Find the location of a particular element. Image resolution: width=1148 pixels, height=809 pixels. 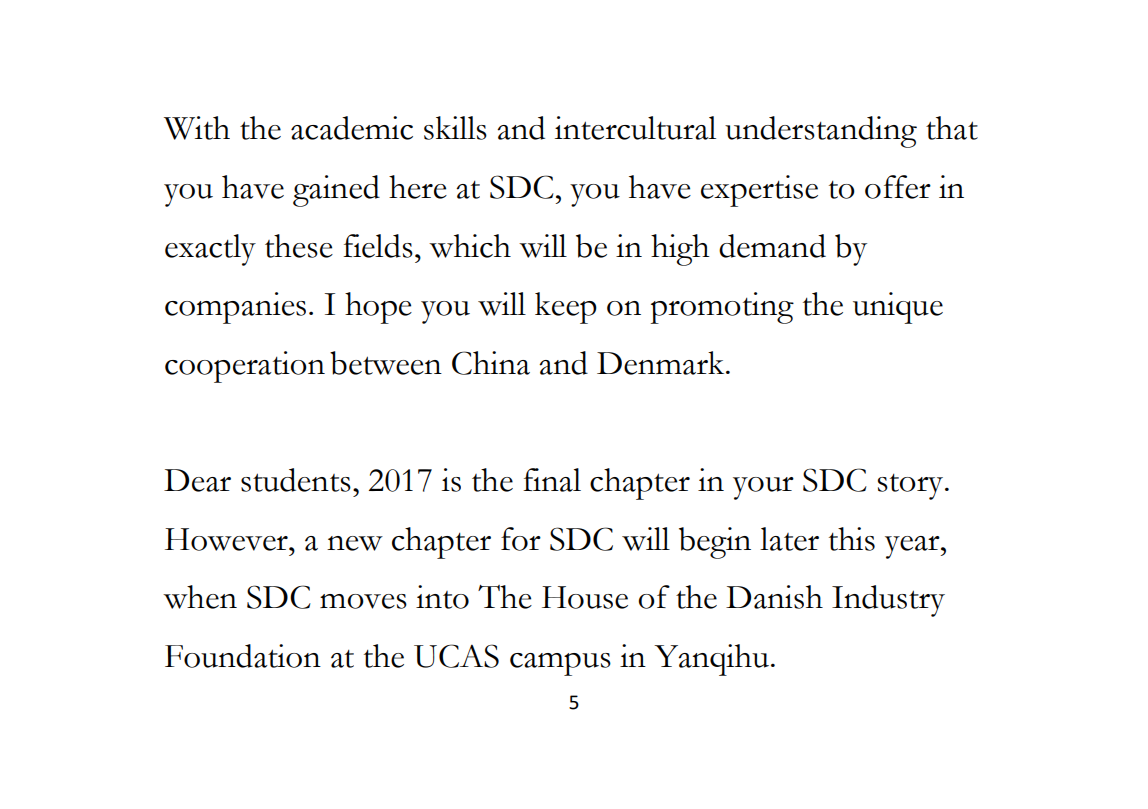

understanding is located at coordinates (821, 132).
